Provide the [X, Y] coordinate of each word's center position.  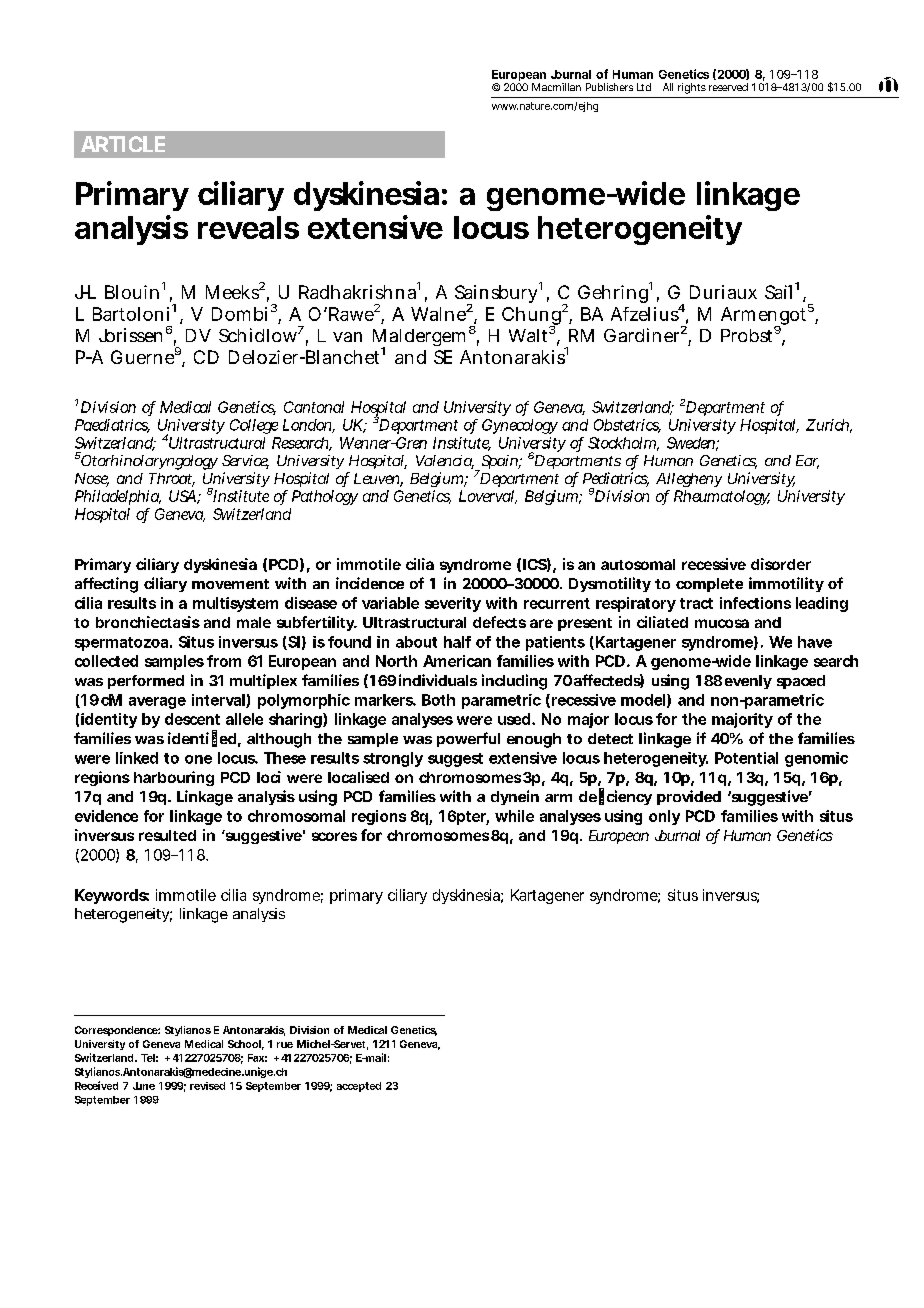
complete [709, 585]
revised [207, 1086]
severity [453, 604]
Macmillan [556, 87]
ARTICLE [123, 144]
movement [230, 584]
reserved [728, 87]
